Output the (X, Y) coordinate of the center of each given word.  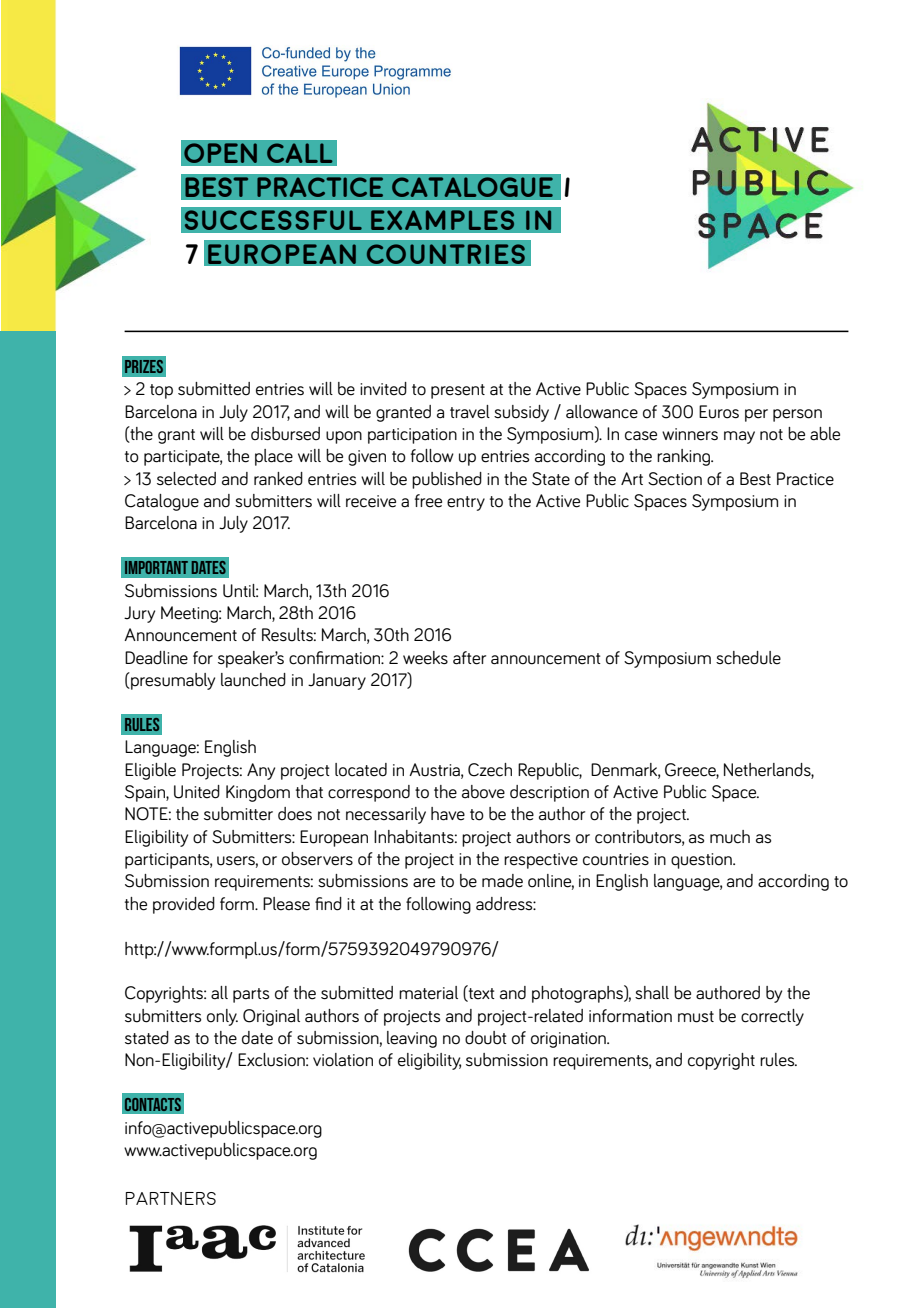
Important (156, 567)
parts (251, 995)
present (458, 391)
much (730, 837)
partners (171, 1198)
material (428, 993)
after (469, 658)
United (197, 792)
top (161, 391)
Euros (719, 412)
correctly (772, 1017)
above (483, 792)
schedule (748, 658)
